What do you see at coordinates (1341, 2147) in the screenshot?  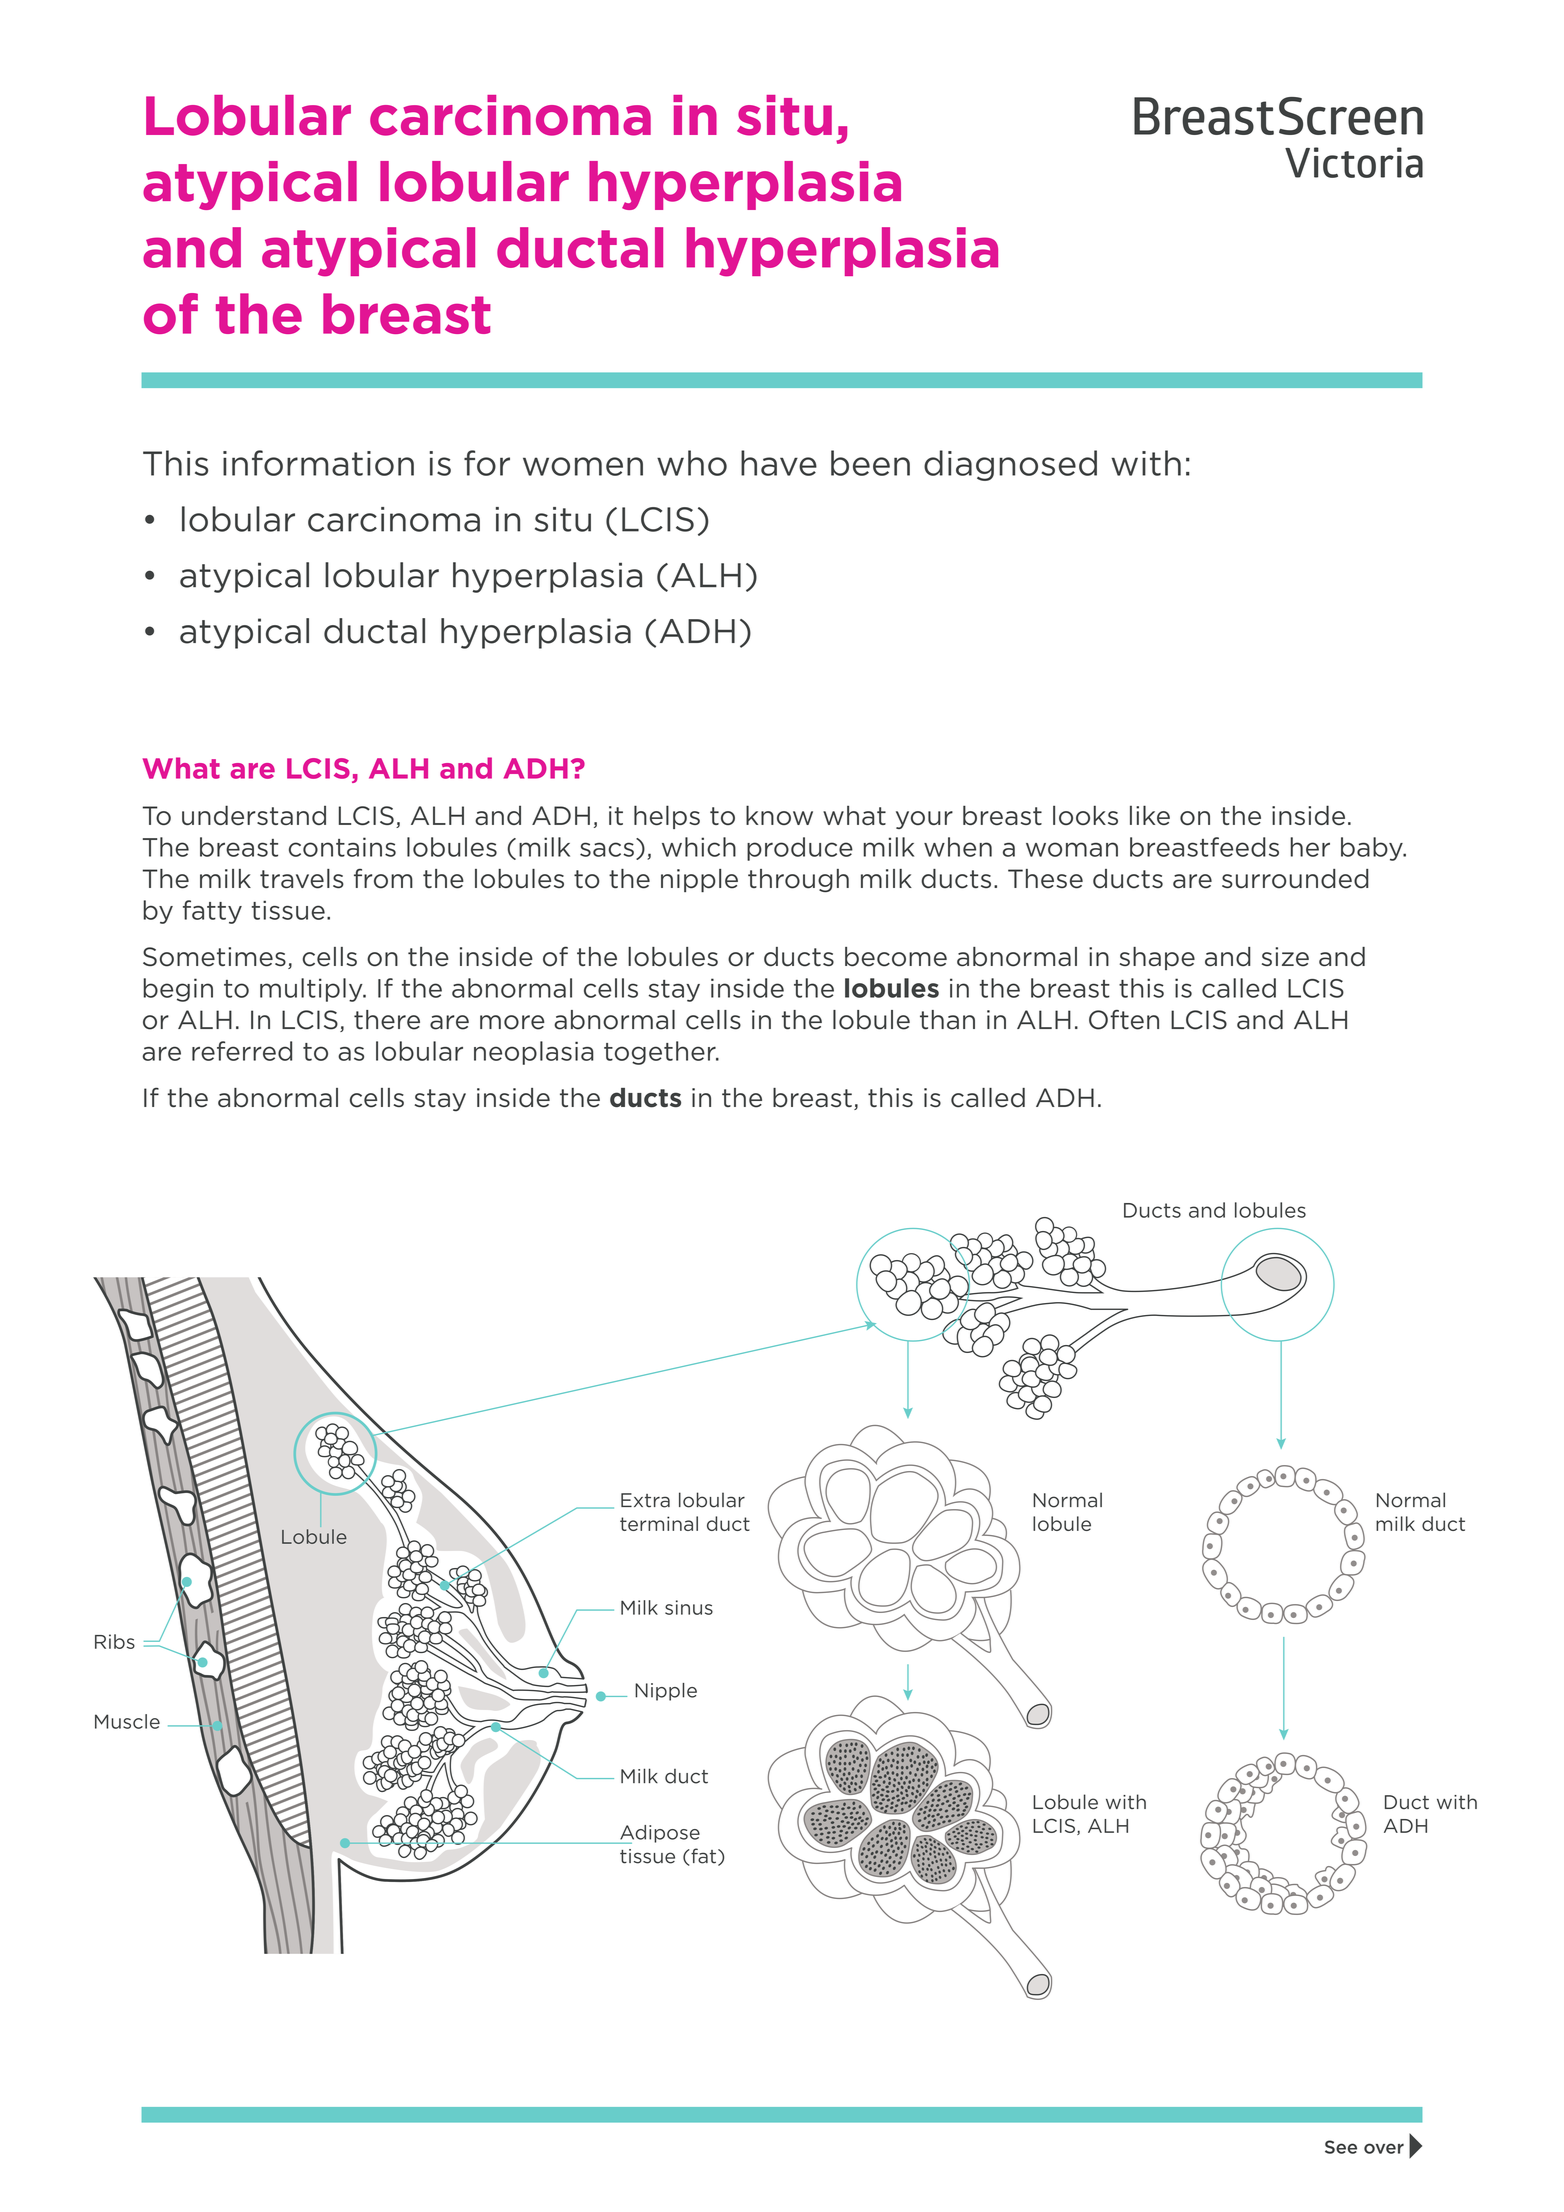 I see `See` at bounding box center [1341, 2147].
